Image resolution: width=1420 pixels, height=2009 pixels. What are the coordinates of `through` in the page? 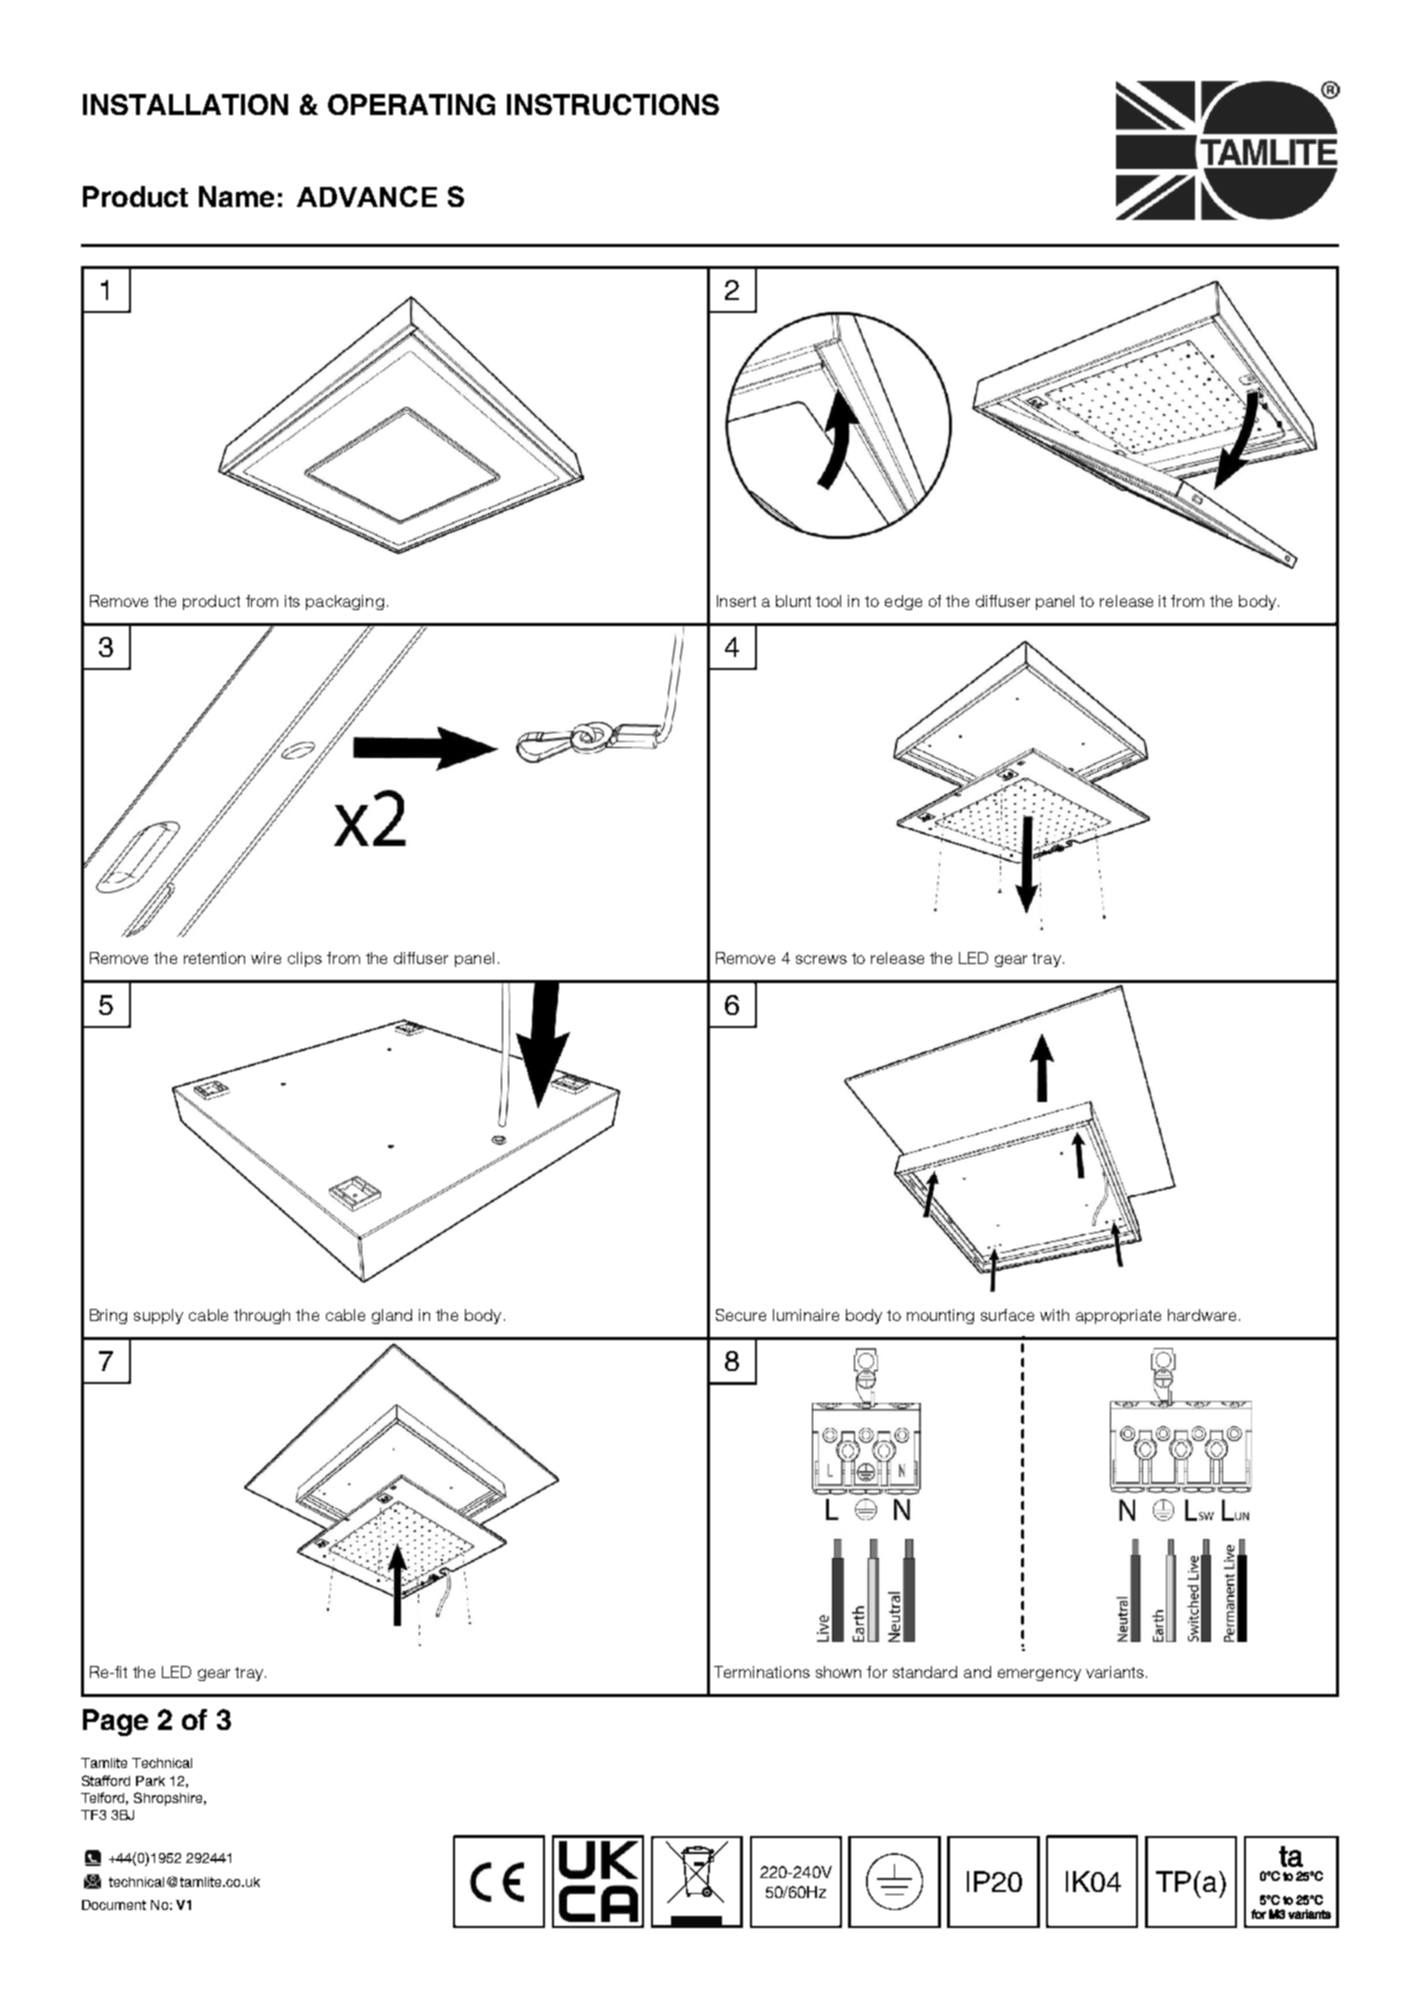 It's located at (262, 1316).
